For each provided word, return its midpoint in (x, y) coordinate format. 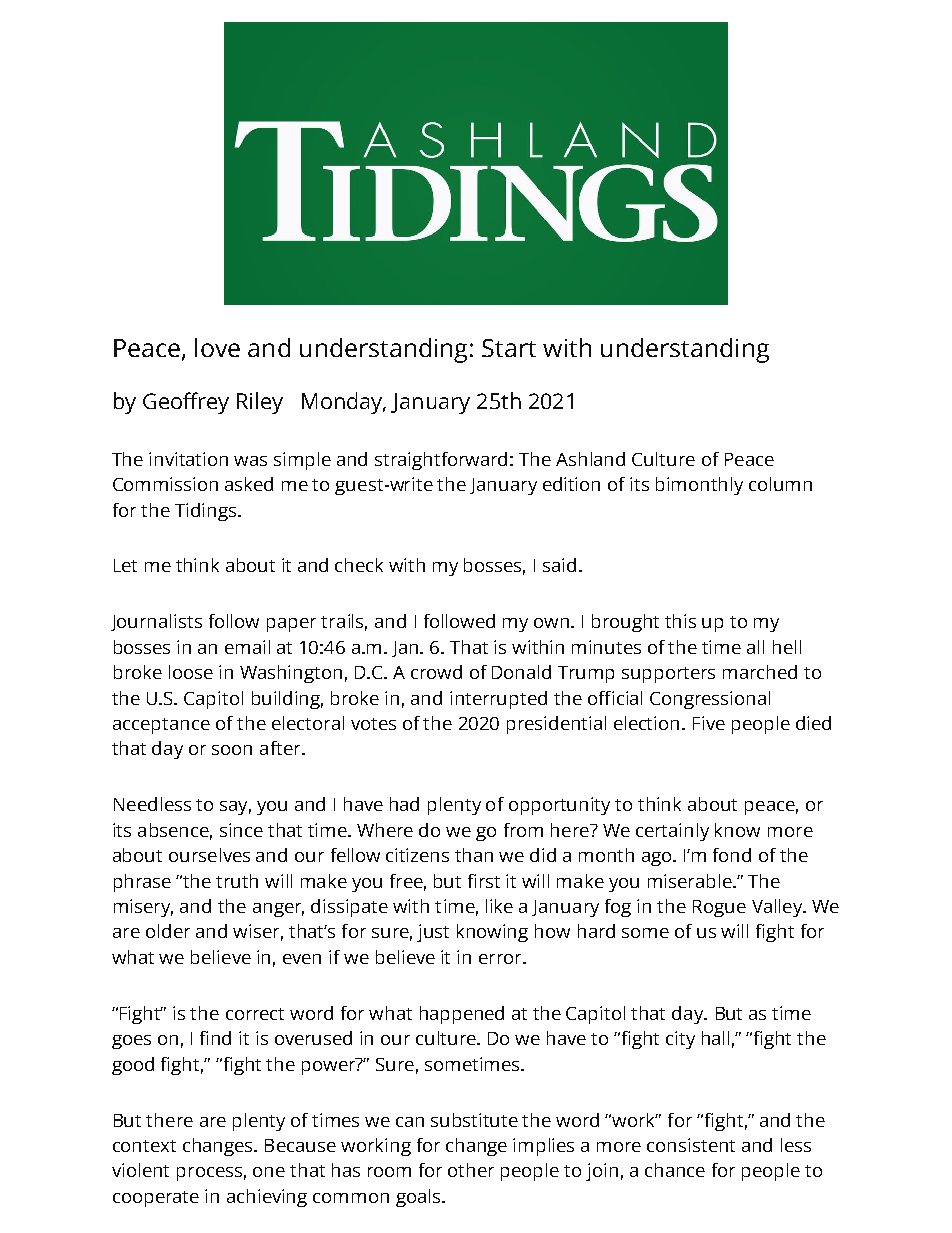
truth (237, 881)
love (217, 347)
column (780, 484)
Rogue (719, 908)
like (499, 906)
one (269, 1172)
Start (509, 348)
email (247, 647)
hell (787, 647)
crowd (436, 672)
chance (675, 1170)
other (471, 1170)
